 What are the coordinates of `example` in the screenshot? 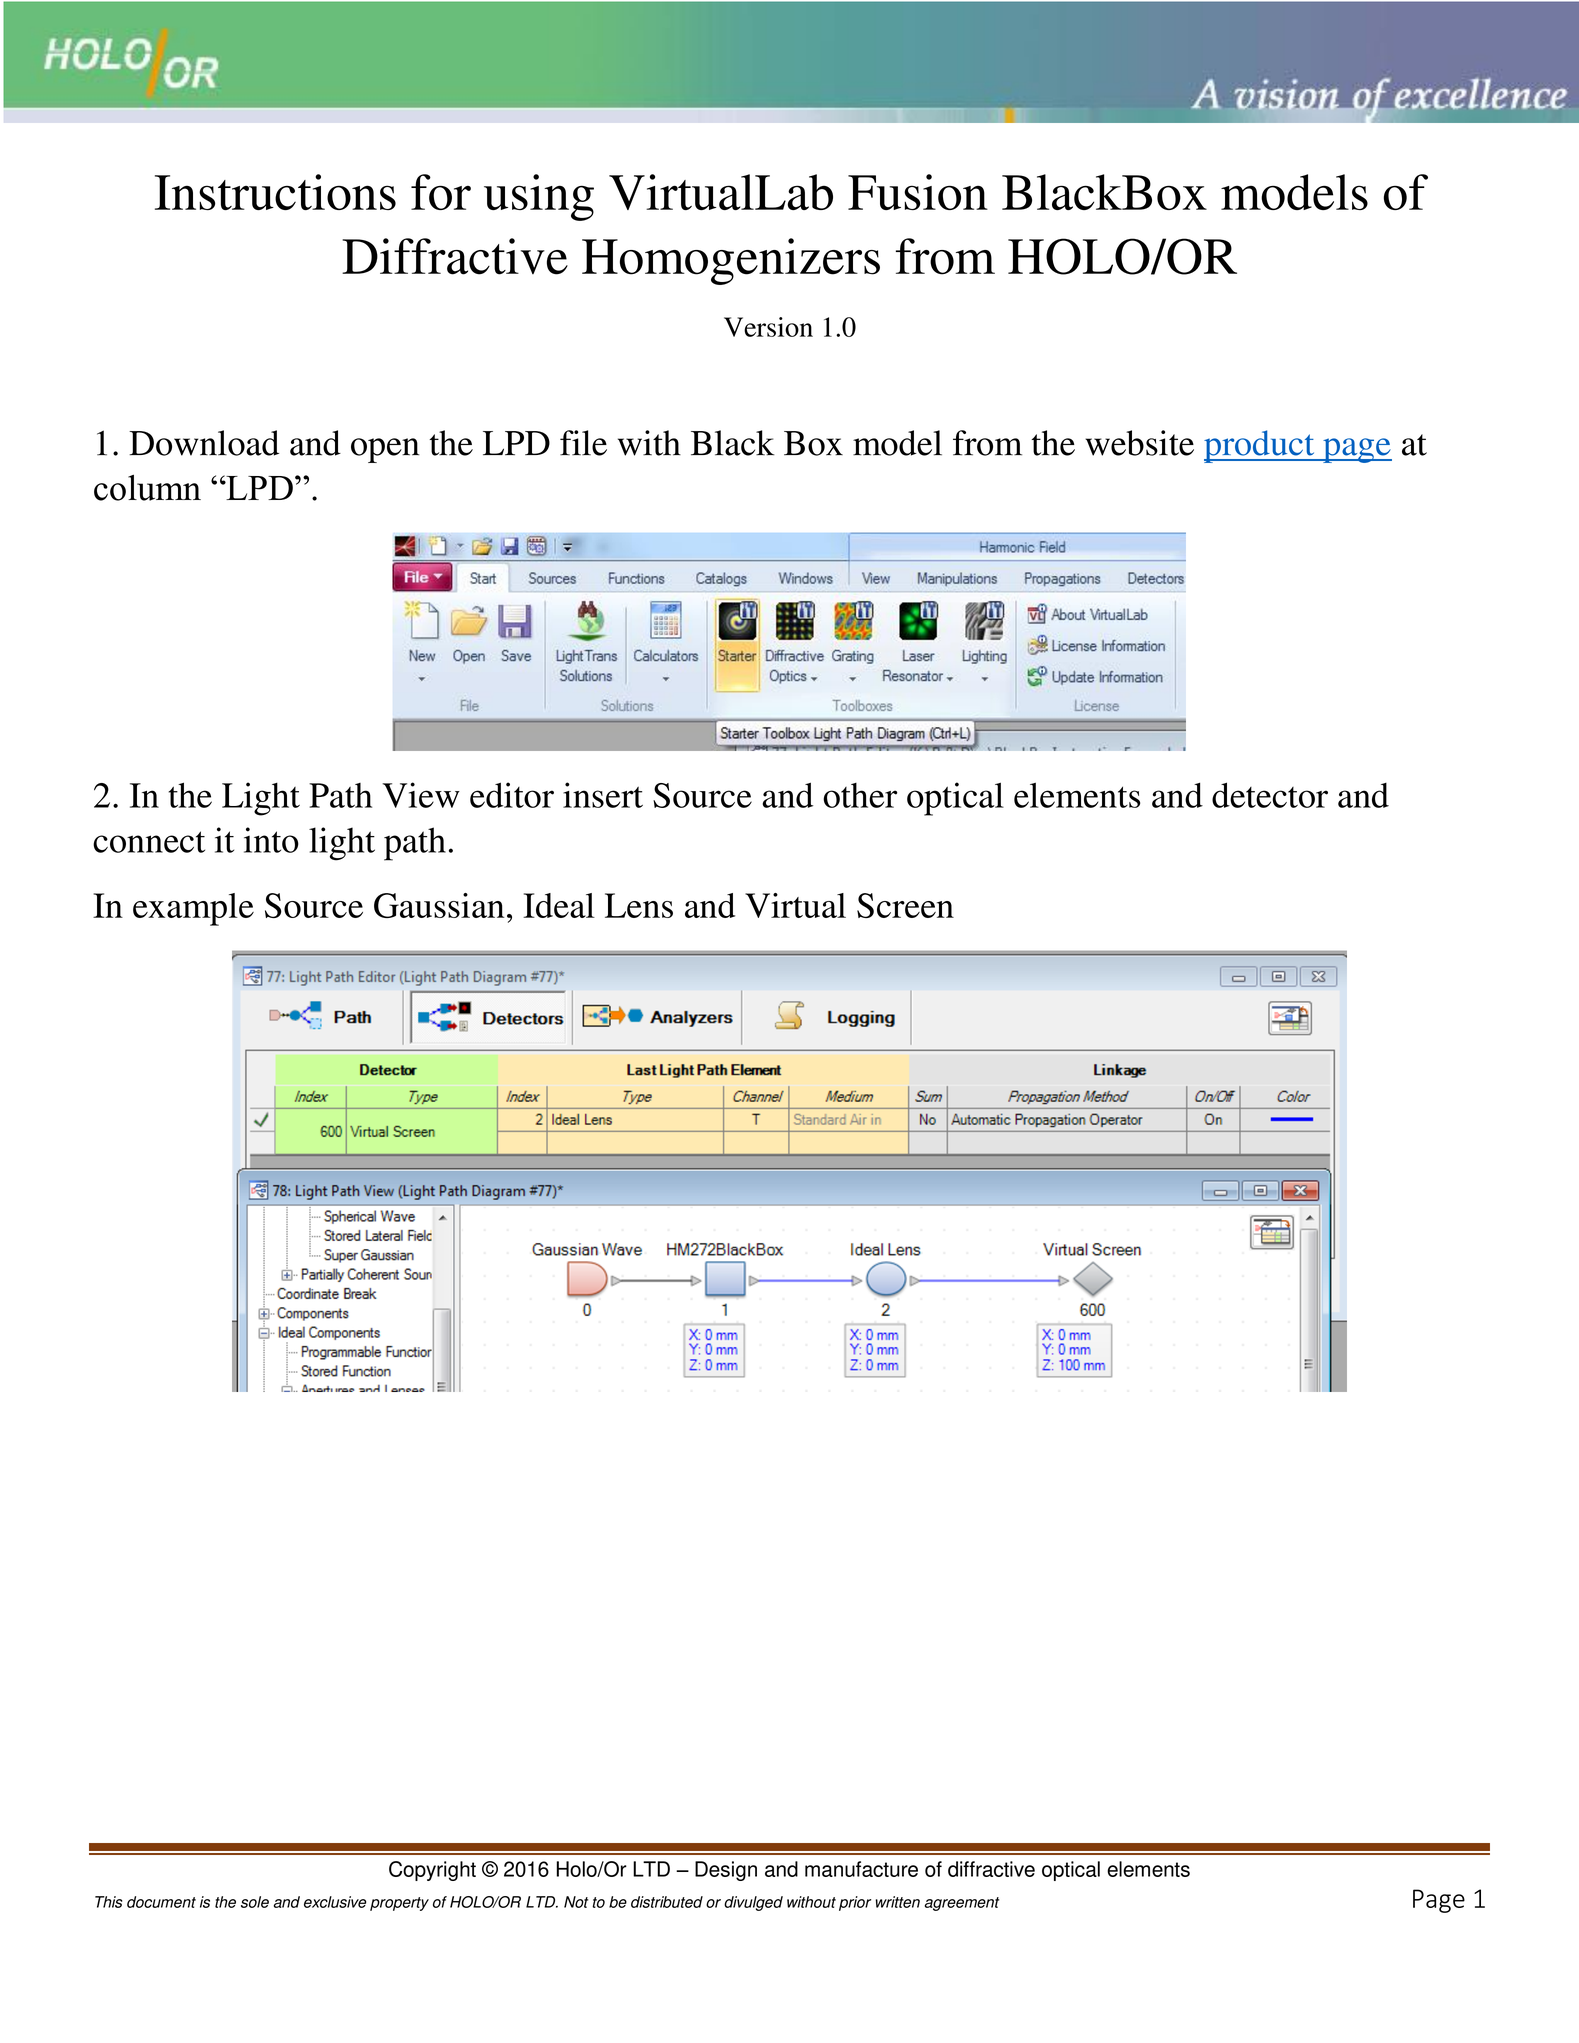 It's located at (193, 909).
